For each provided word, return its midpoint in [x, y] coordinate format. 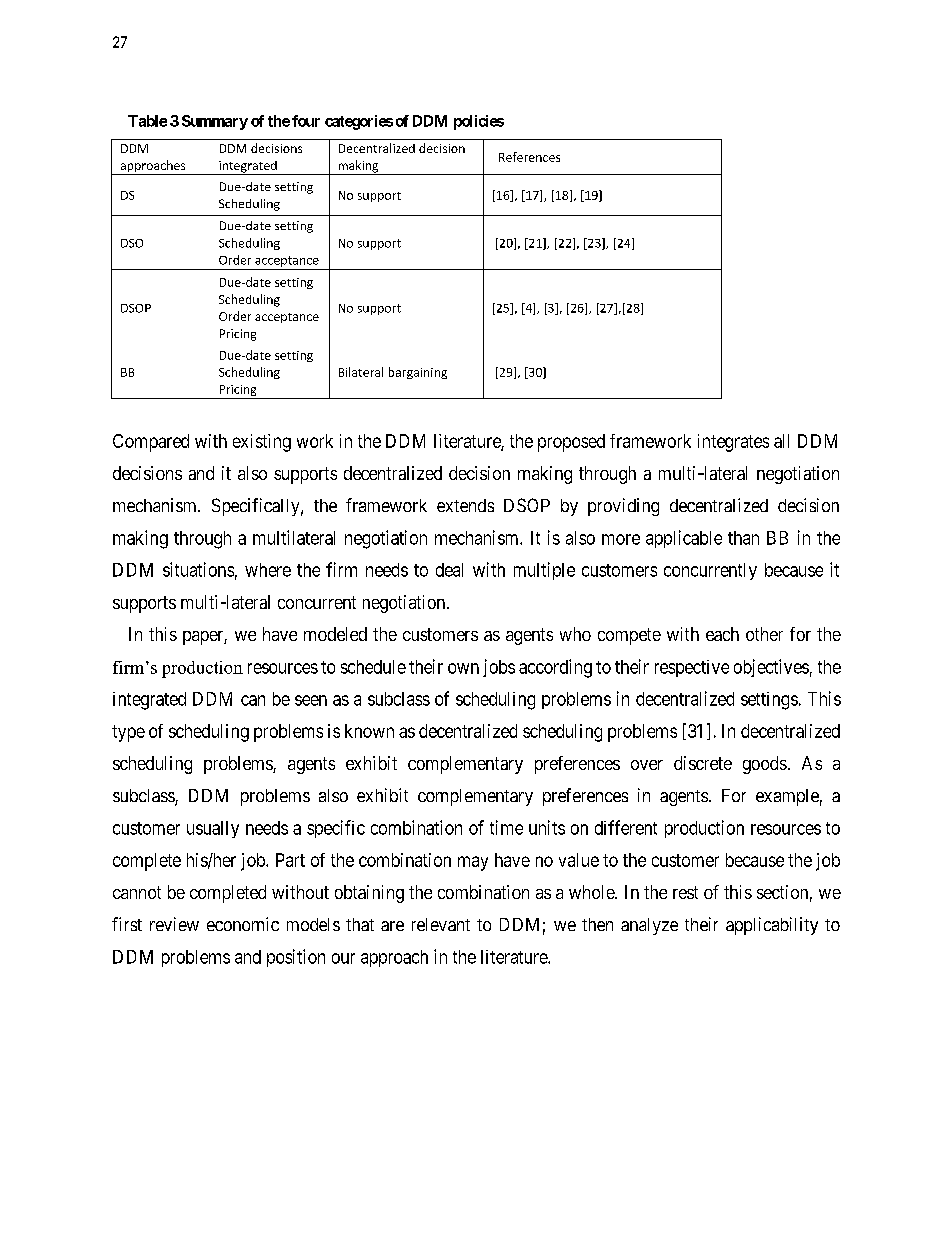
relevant [441, 924]
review [174, 924]
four [306, 121]
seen [311, 700]
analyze [649, 926]
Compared [151, 443]
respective [692, 668]
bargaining [418, 373]
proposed [571, 443]
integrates [733, 443]
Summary [215, 122]
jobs [499, 668]
